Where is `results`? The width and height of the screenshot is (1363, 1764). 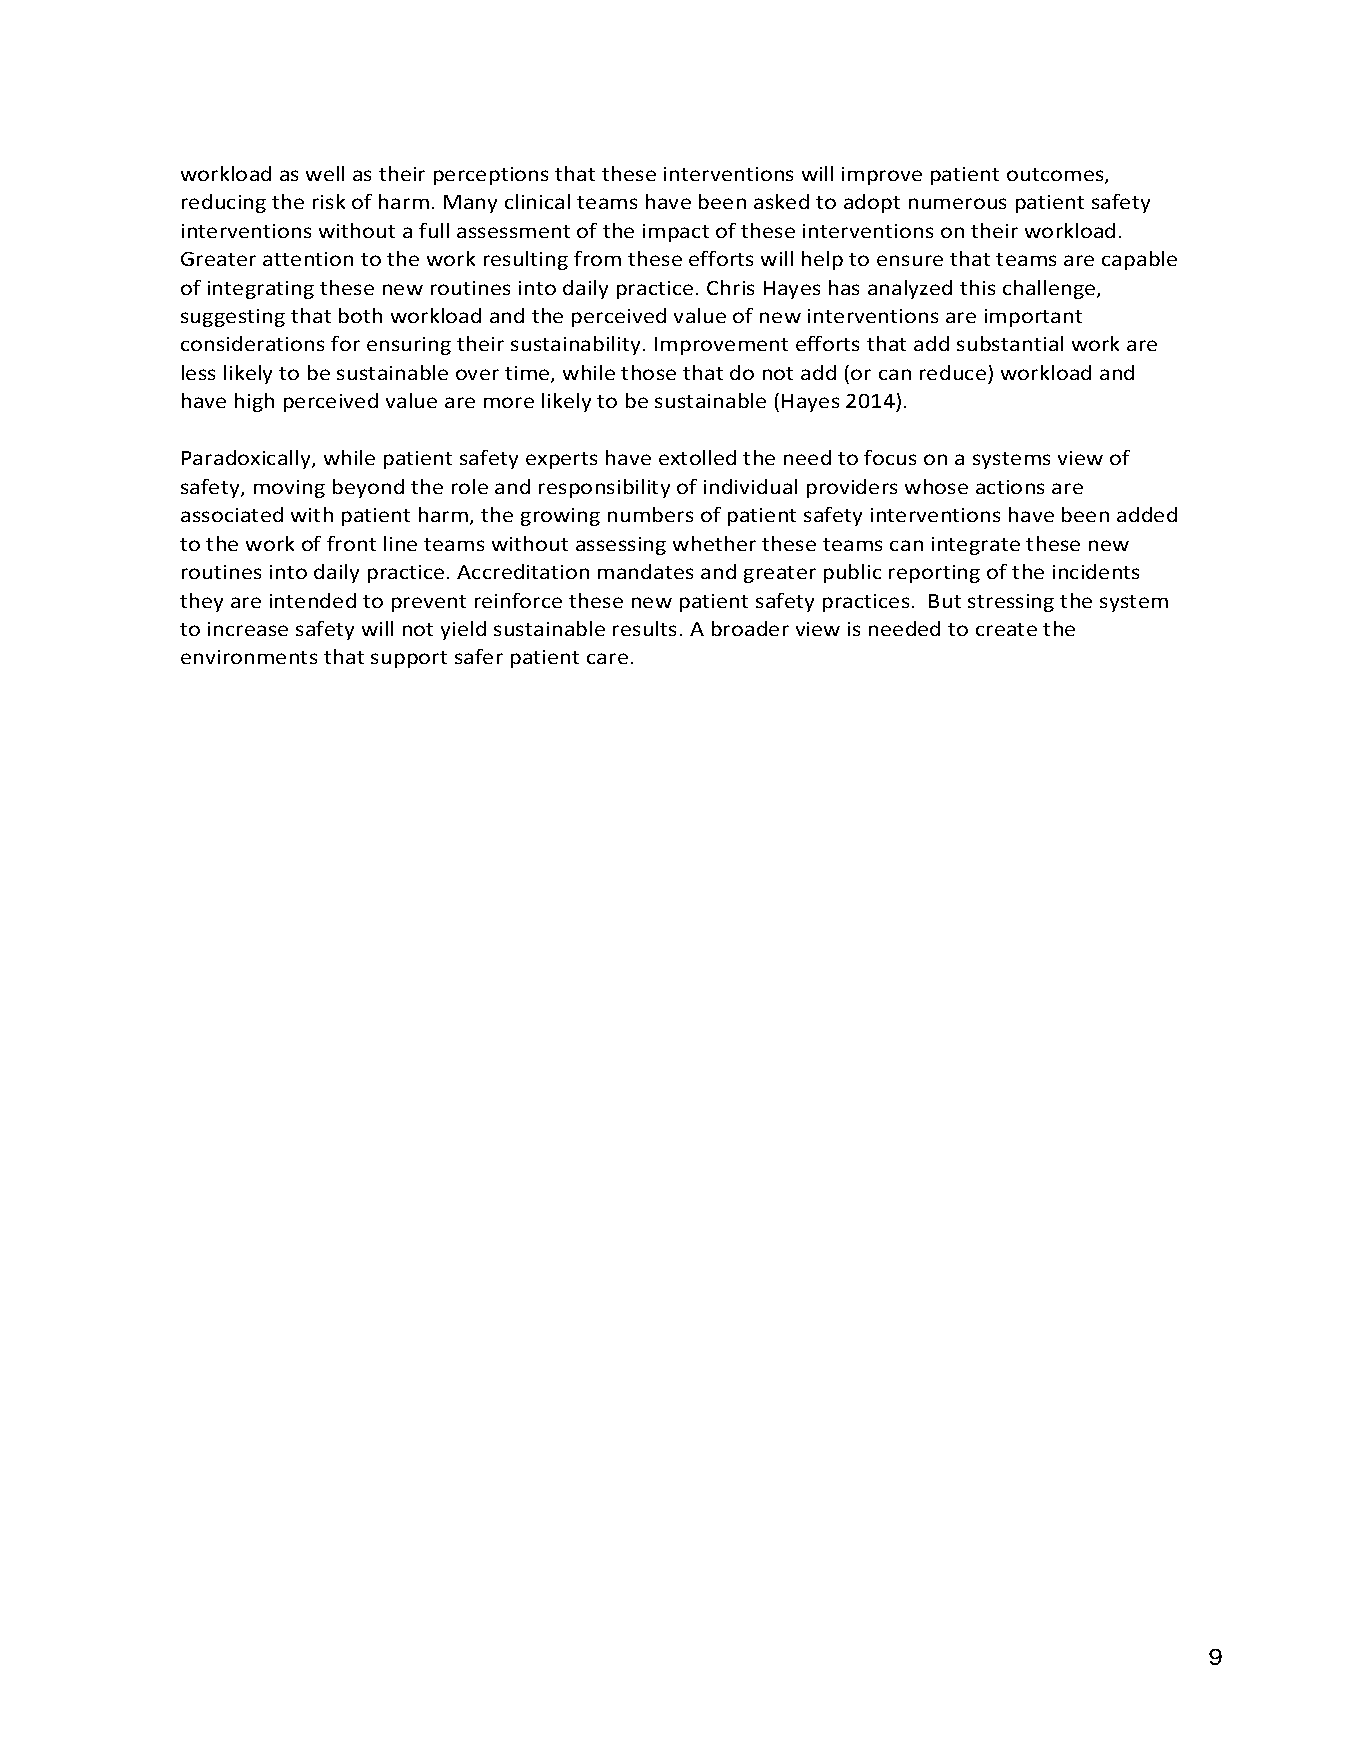
results is located at coordinates (644, 628).
